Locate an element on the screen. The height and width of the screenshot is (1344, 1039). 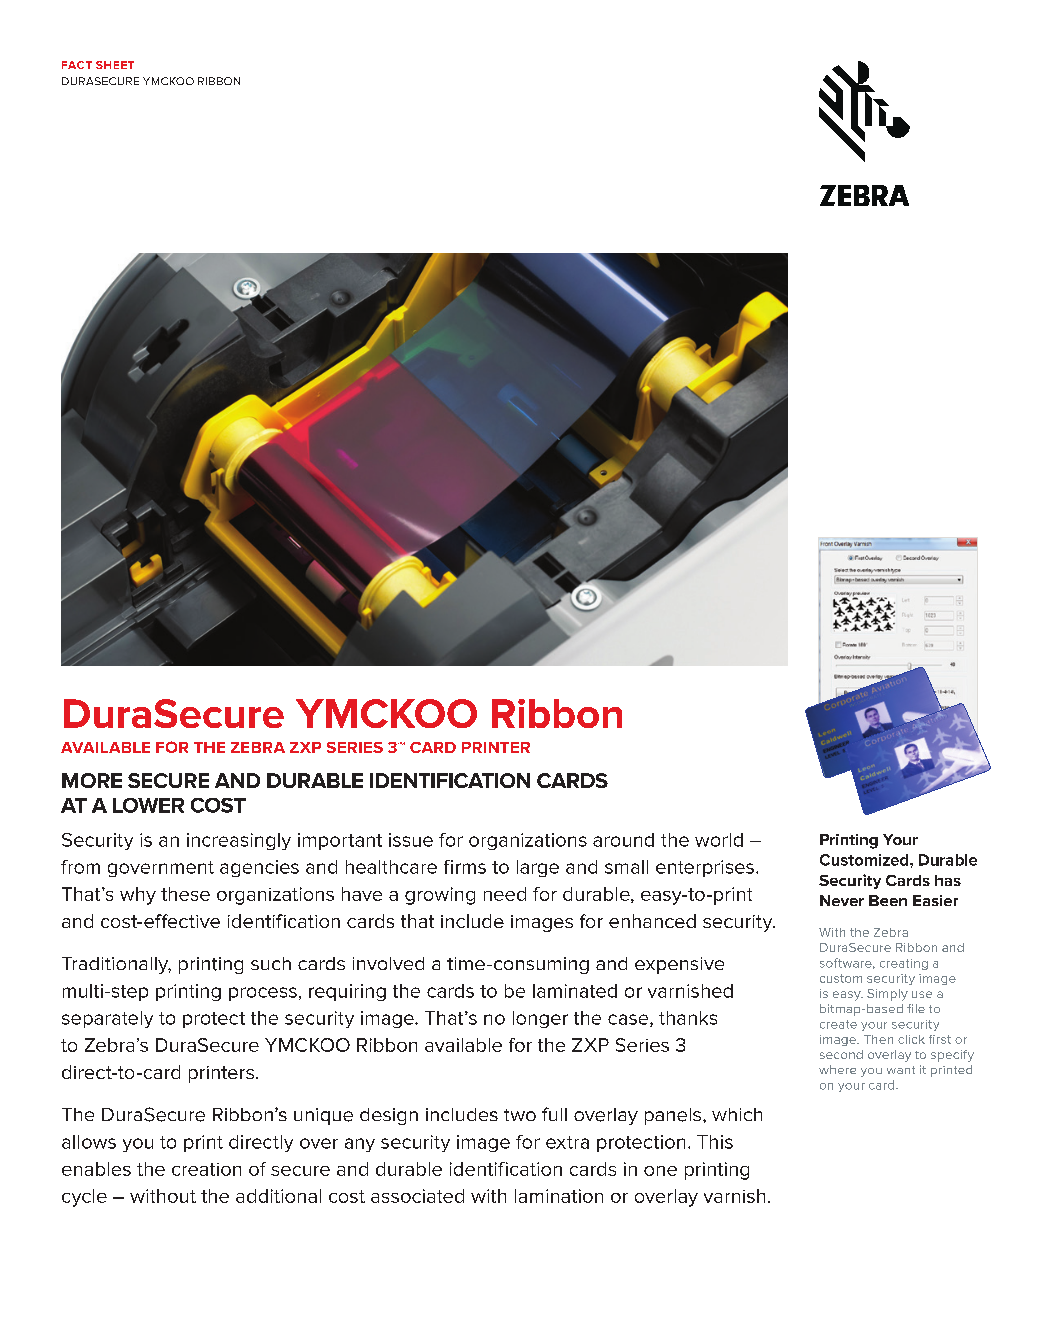
FACT is located at coordinates (77, 65).
